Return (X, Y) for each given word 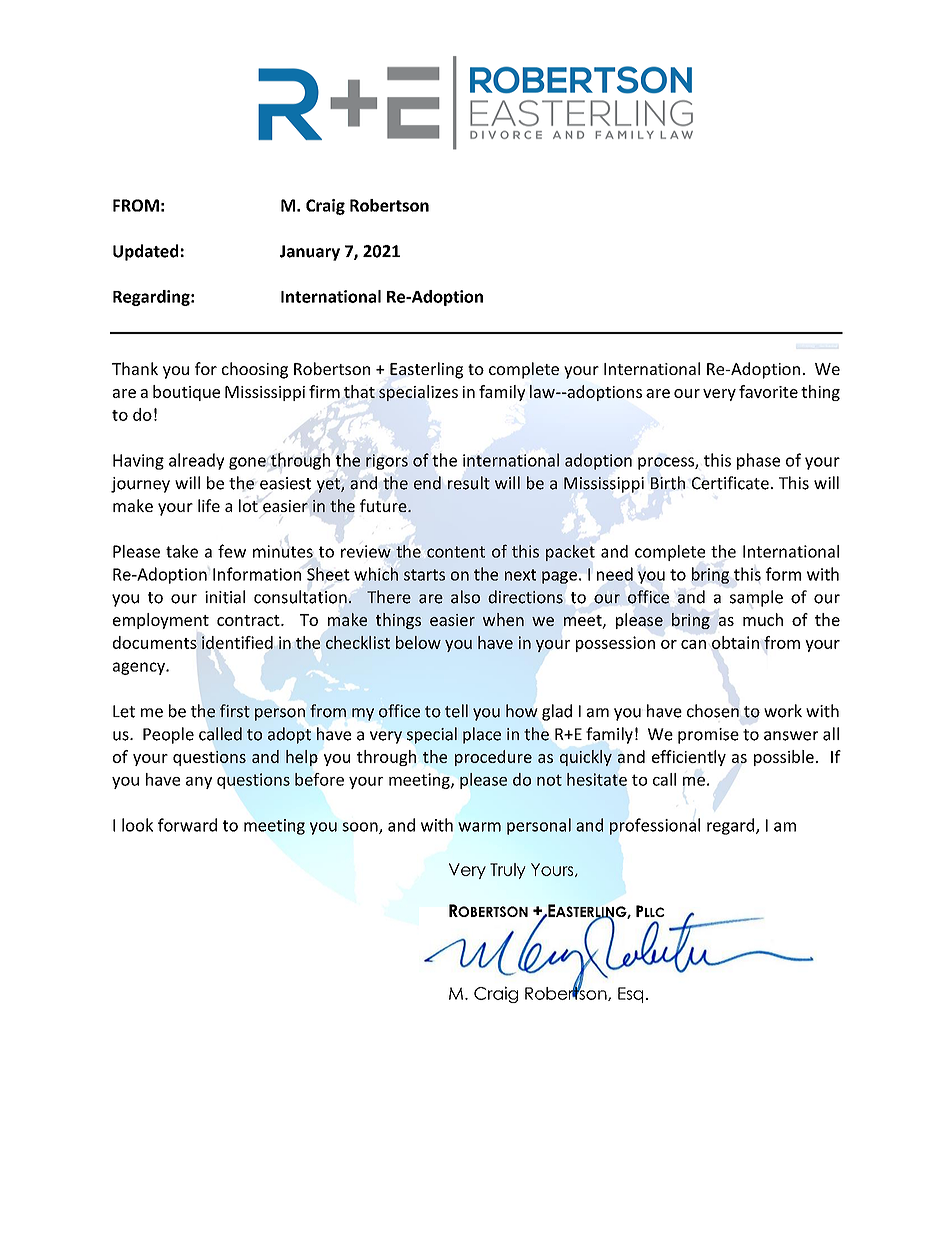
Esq (630, 995)
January (310, 253)
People (168, 735)
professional (655, 826)
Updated (145, 252)
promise (708, 736)
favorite (768, 391)
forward (187, 825)
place (482, 735)
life (209, 505)
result (469, 483)
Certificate (730, 483)
